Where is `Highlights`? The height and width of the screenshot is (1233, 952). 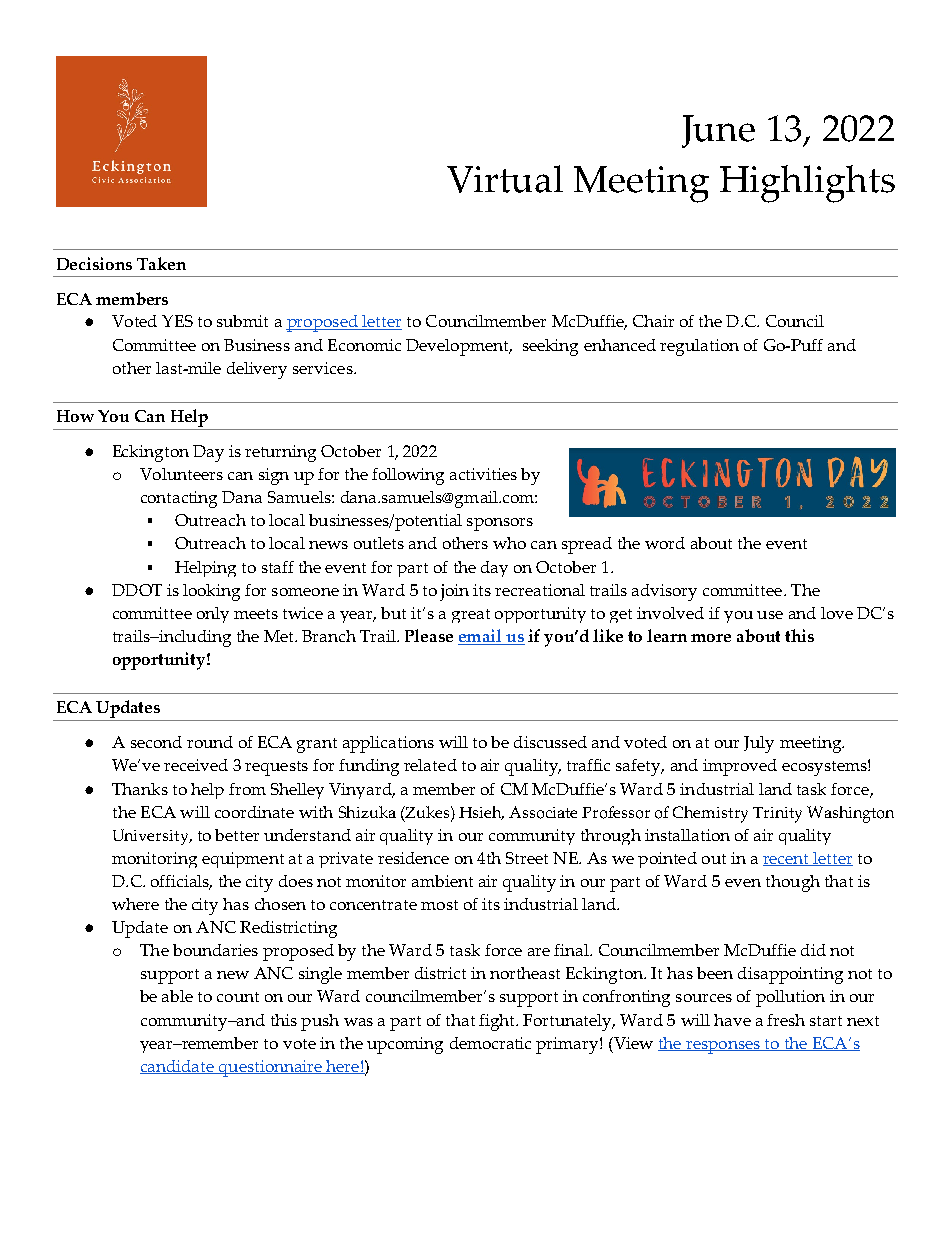 Highlights is located at coordinates (807, 184).
